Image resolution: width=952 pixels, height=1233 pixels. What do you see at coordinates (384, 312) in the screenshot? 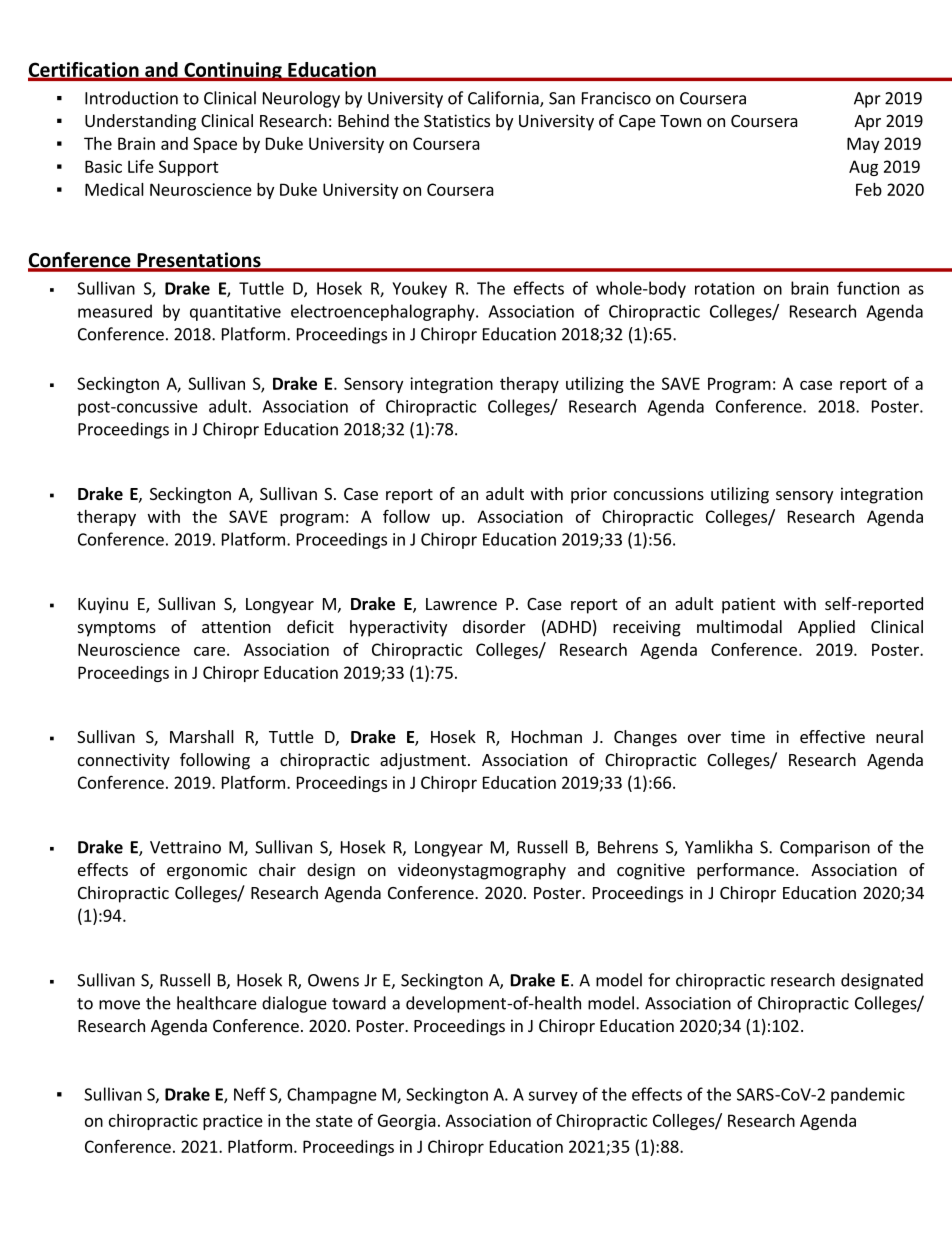
I see `electroencephalography` at bounding box center [384, 312].
